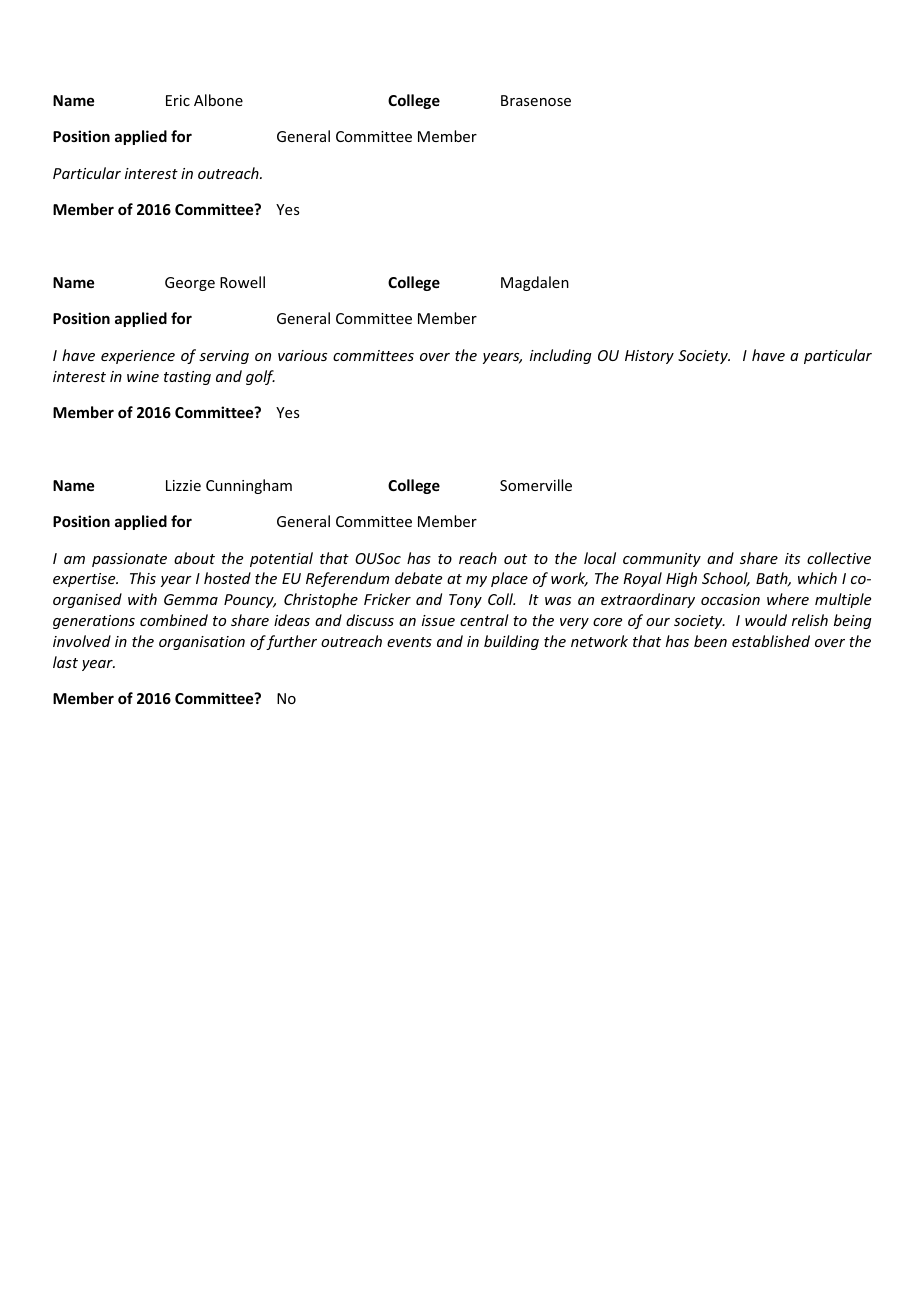 The height and width of the screenshot is (1308, 924). Describe the element at coordinates (536, 485) in the screenshot. I see `Somerville` at that location.
